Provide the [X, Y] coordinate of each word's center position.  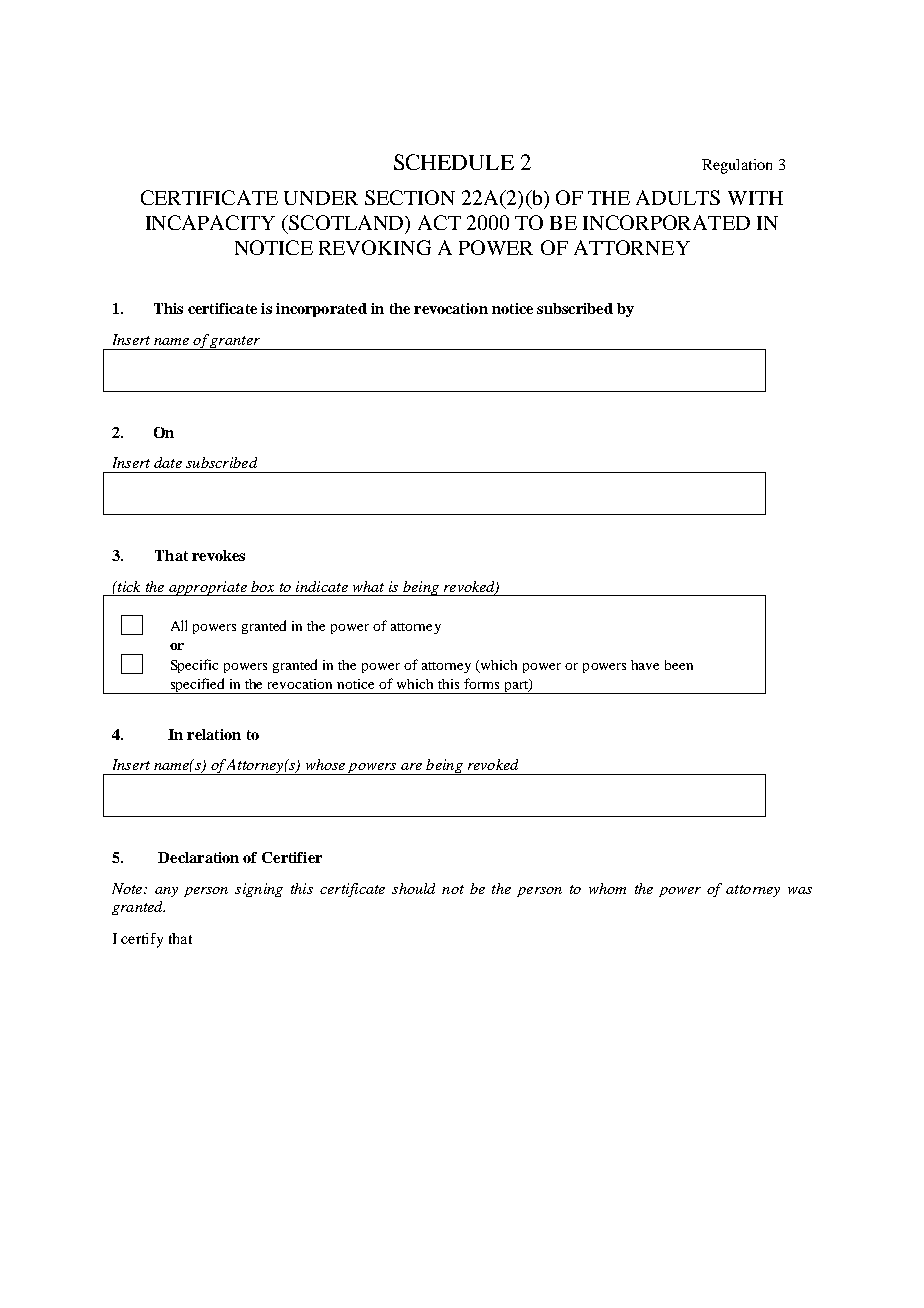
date [168, 462]
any [166, 892]
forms [481, 683]
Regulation [737, 166]
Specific [194, 666]
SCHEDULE [454, 162]
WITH [755, 198]
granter [235, 343]
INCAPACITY [210, 222]
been [679, 665]
